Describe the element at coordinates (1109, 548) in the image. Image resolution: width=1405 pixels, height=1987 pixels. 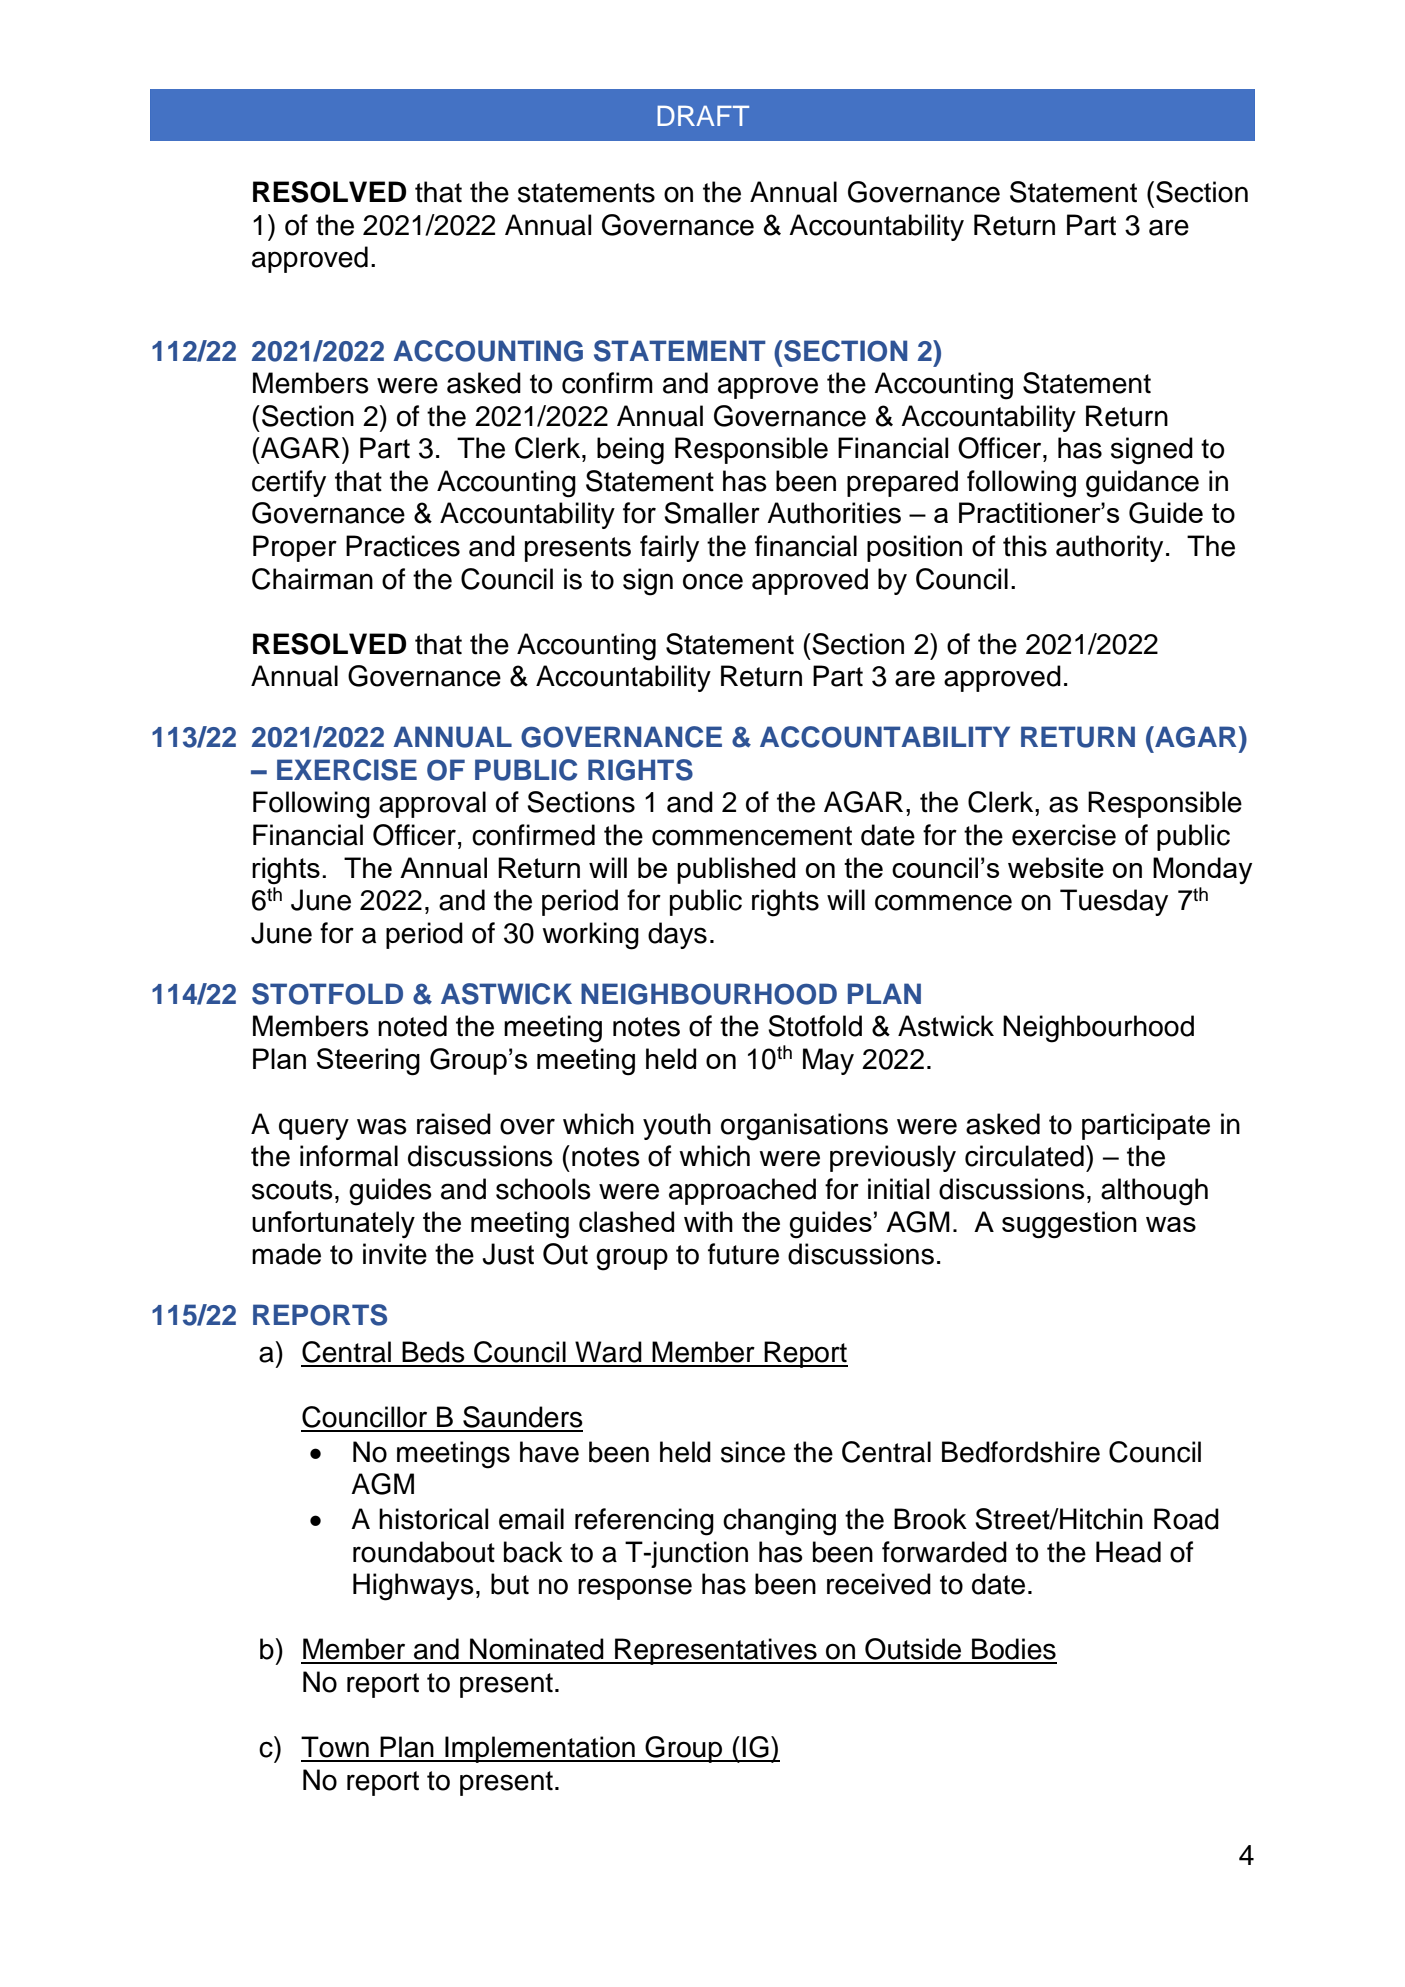
I see `authority` at that location.
